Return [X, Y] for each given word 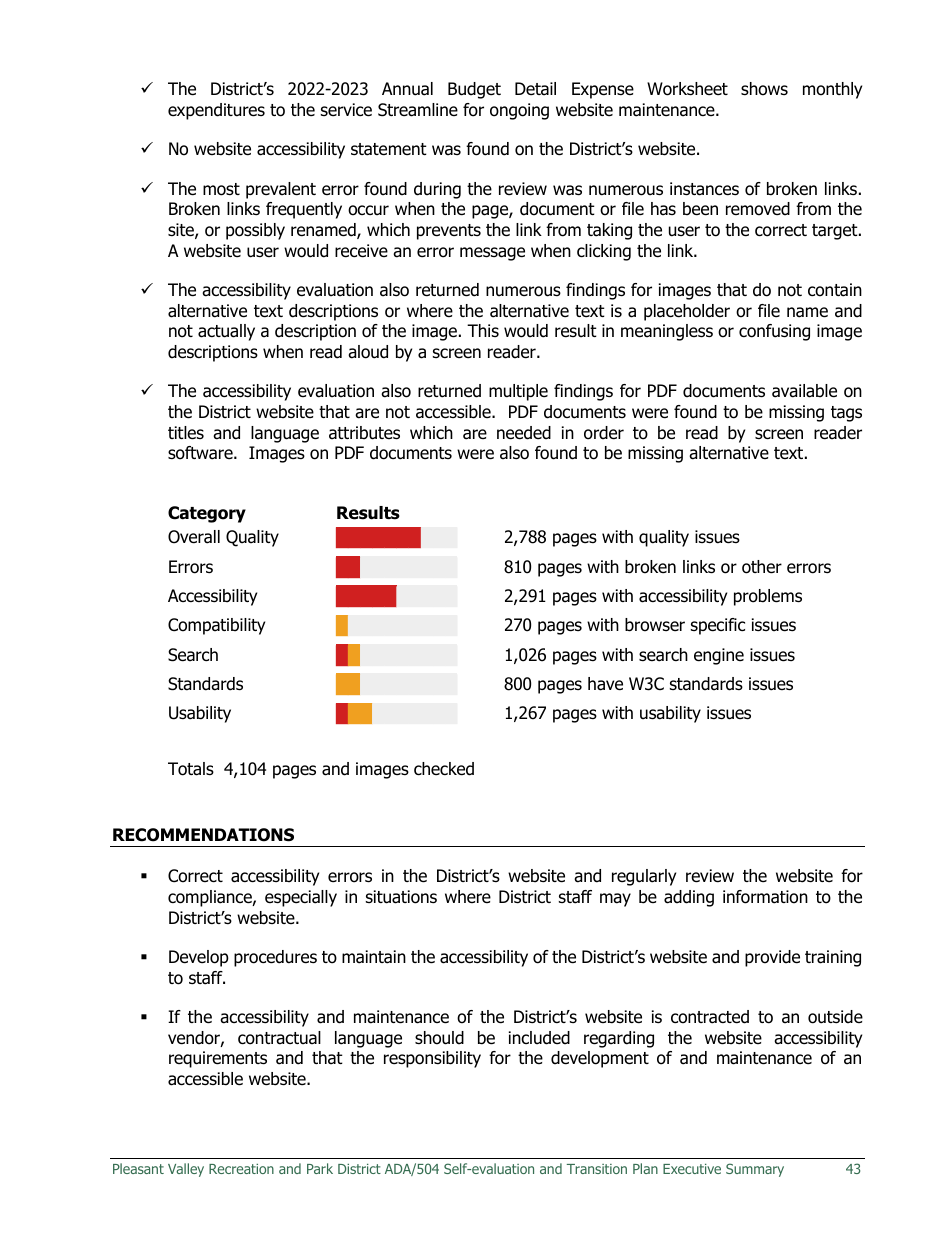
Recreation [241, 1169]
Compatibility [216, 626]
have [605, 684]
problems [768, 597]
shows [764, 89]
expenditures [216, 111]
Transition [597, 1169]
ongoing [519, 111]
